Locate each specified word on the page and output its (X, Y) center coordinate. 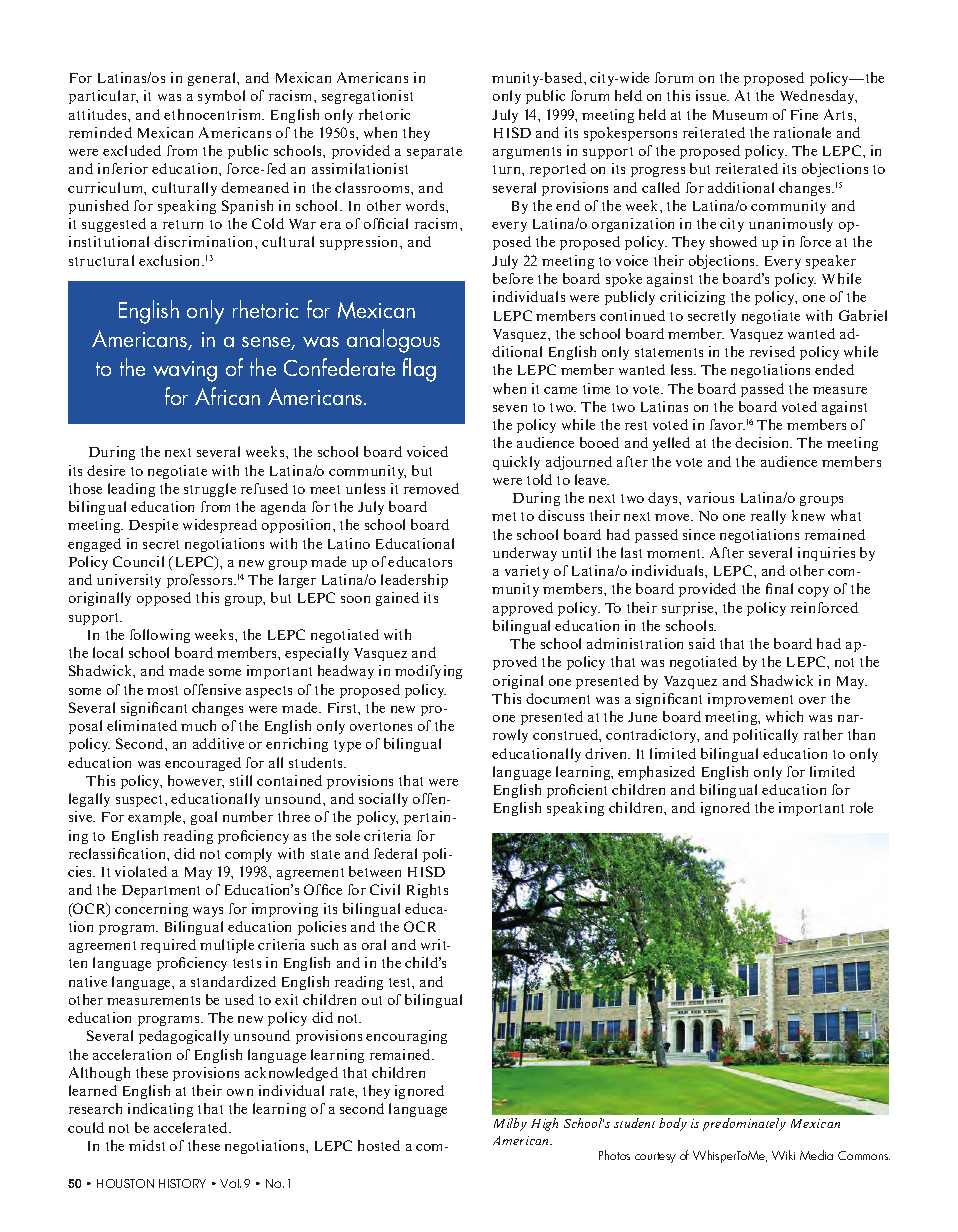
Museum (740, 115)
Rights (427, 891)
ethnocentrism (214, 114)
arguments (527, 153)
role (861, 807)
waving (185, 371)
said (702, 643)
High (544, 1124)
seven (510, 408)
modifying (428, 672)
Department (161, 891)
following (160, 636)
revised (772, 351)
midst (147, 1145)
